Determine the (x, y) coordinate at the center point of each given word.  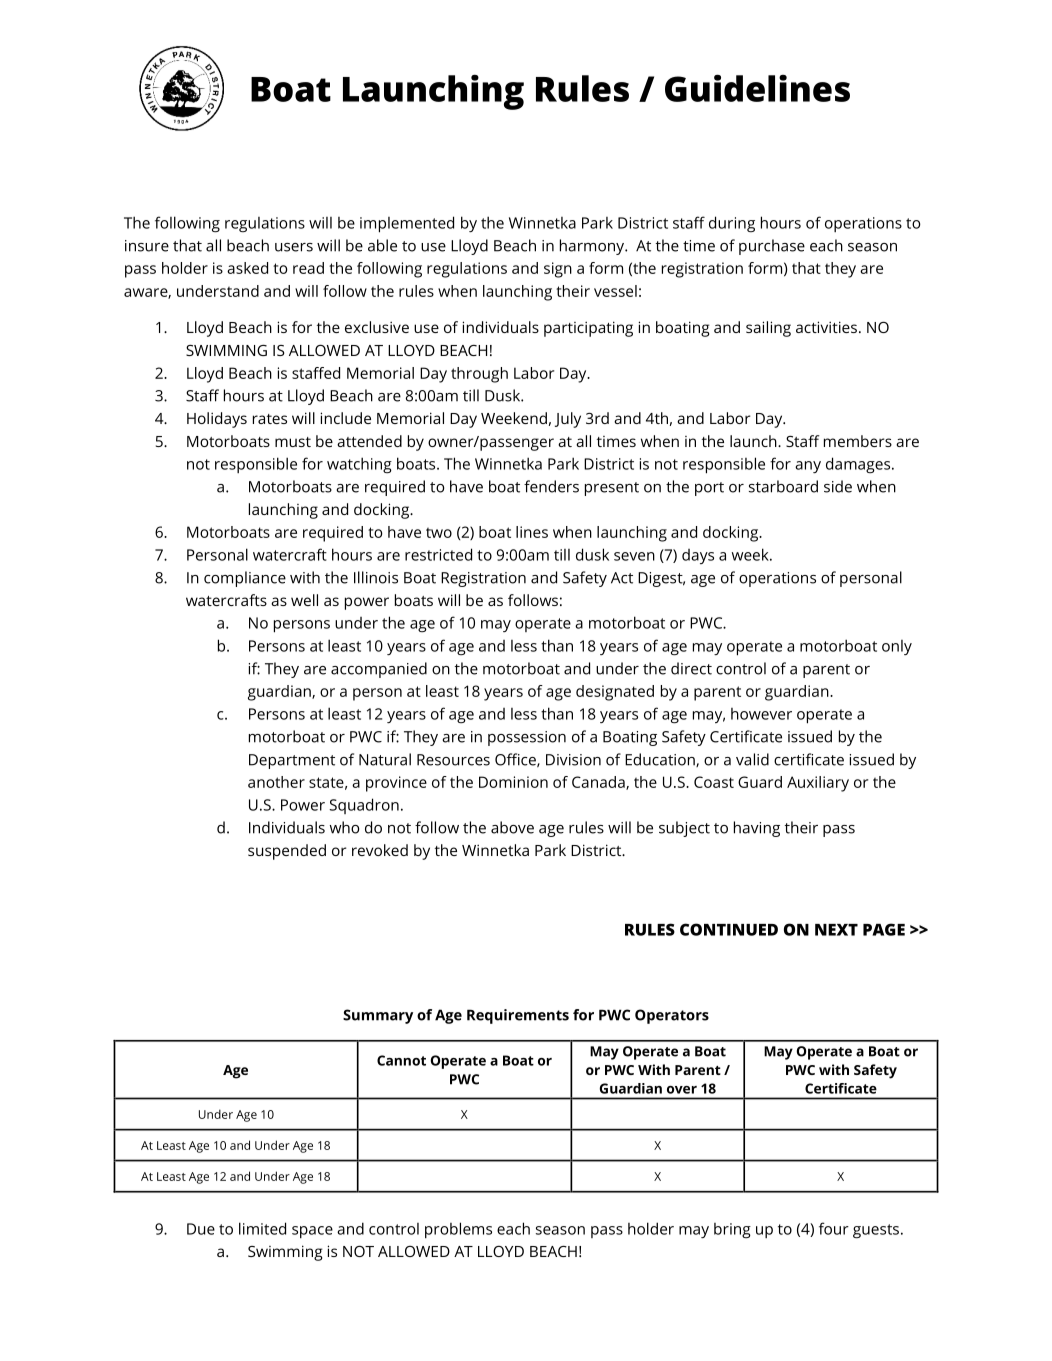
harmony (593, 247)
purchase (772, 247)
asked (247, 268)
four (834, 1228)
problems (458, 1230)
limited (262, 1228)
